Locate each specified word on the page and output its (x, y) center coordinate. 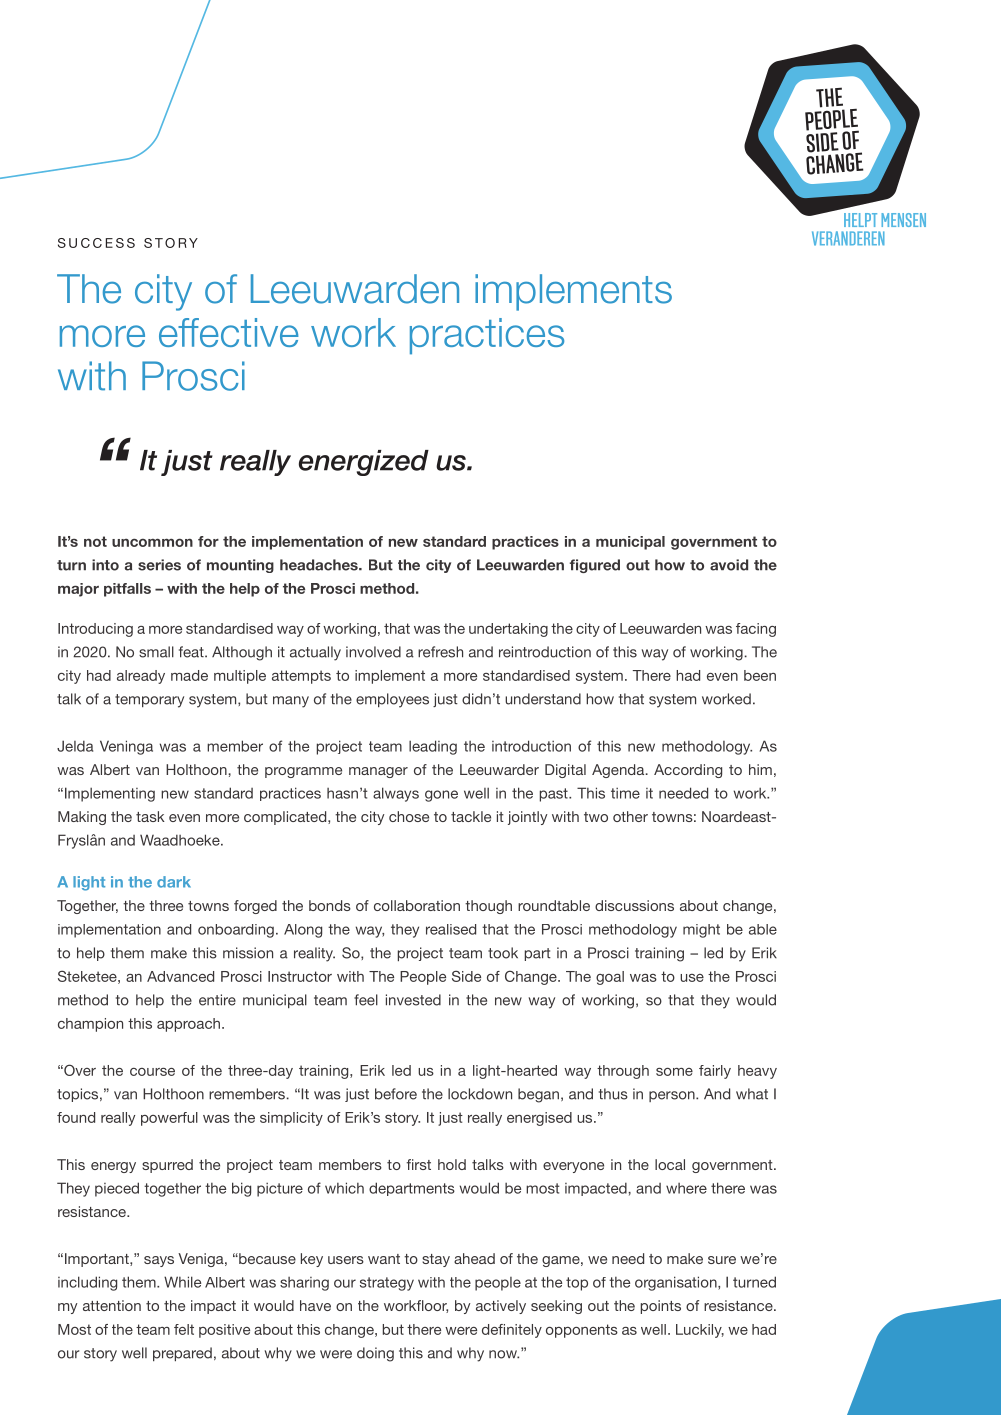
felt (184, 1329)
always (396, 794)
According (688, 771)
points (661, 1307)
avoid (729, 565)
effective (229, 332)
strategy (387, 1284)
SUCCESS (96, 243)
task (150, 816)
